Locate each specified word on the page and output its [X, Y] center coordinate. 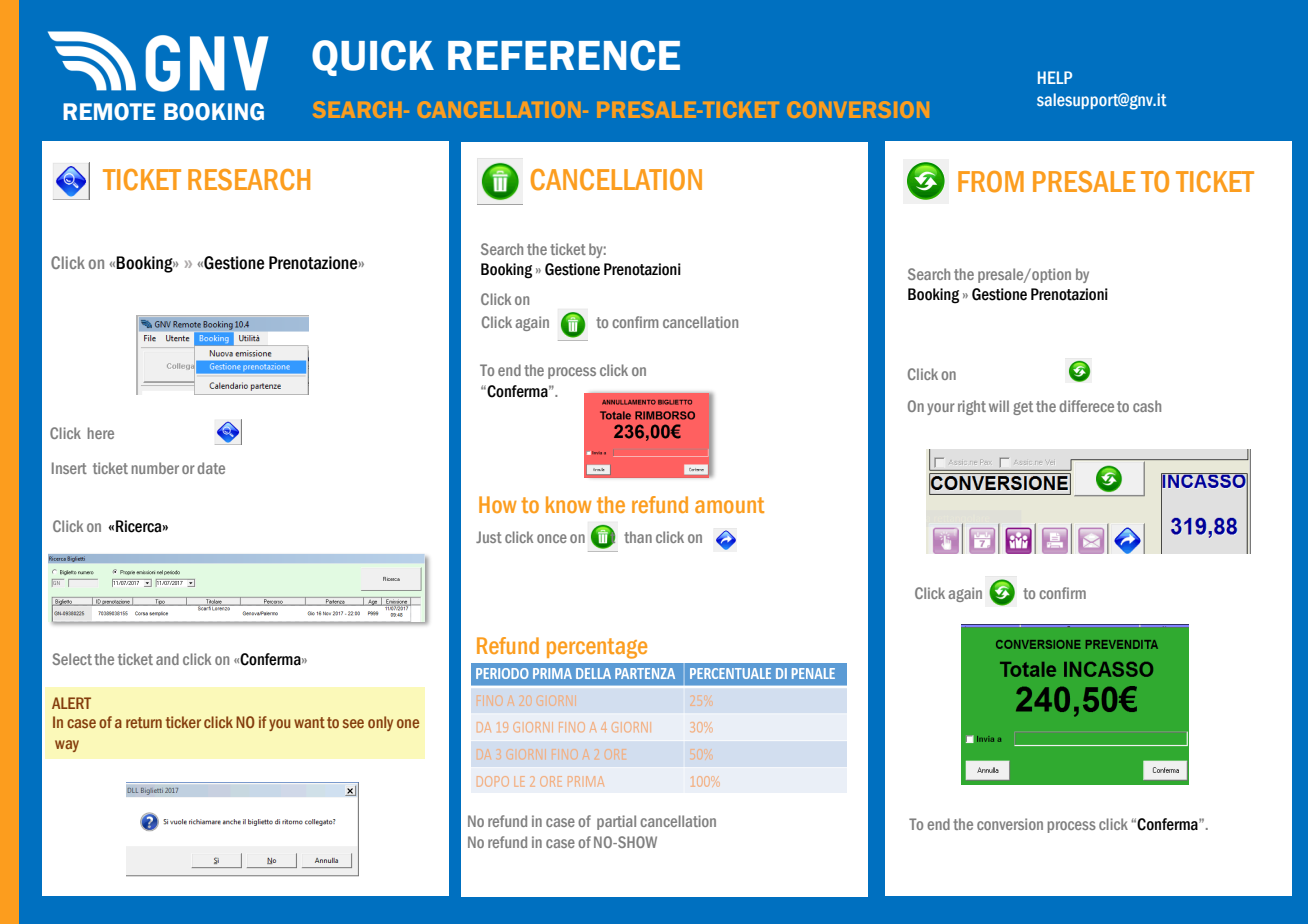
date [211, 468]
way [67, 746]
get [1023, 408]
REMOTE [109, 112]
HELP [1055, 77]
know [569, 504]
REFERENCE [564, 55]
